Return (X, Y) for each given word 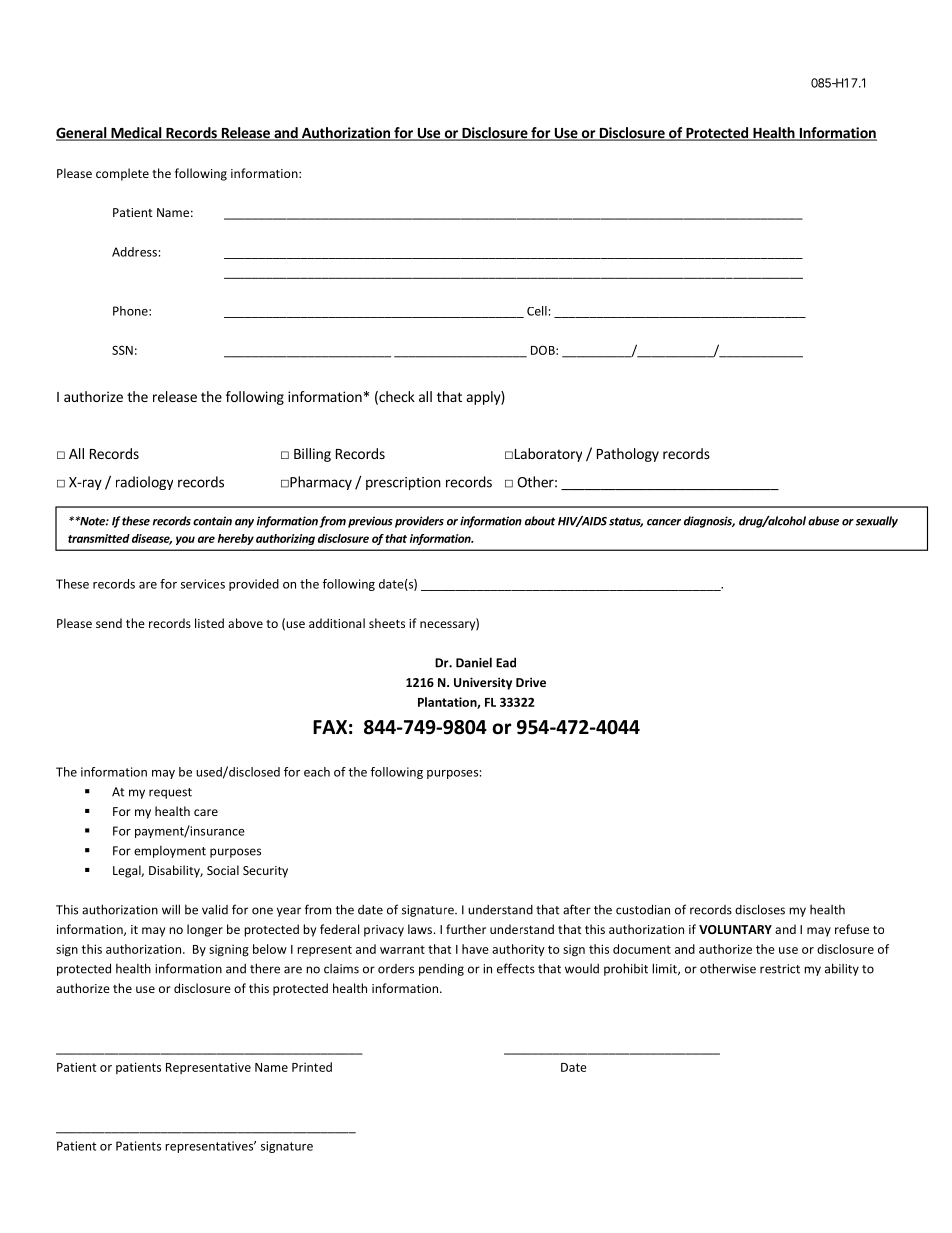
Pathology (628, 455)
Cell (537, 311)
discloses (760, 909)
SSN (122, 350)
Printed (312, 1067)
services (203, 584)
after (577, 909)
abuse (823, 521)
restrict (780, 969)
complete (122, 174)
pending (441, 970)
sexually (877, 522)
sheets (387, 623)
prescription (403, 483)
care (206, 812)
